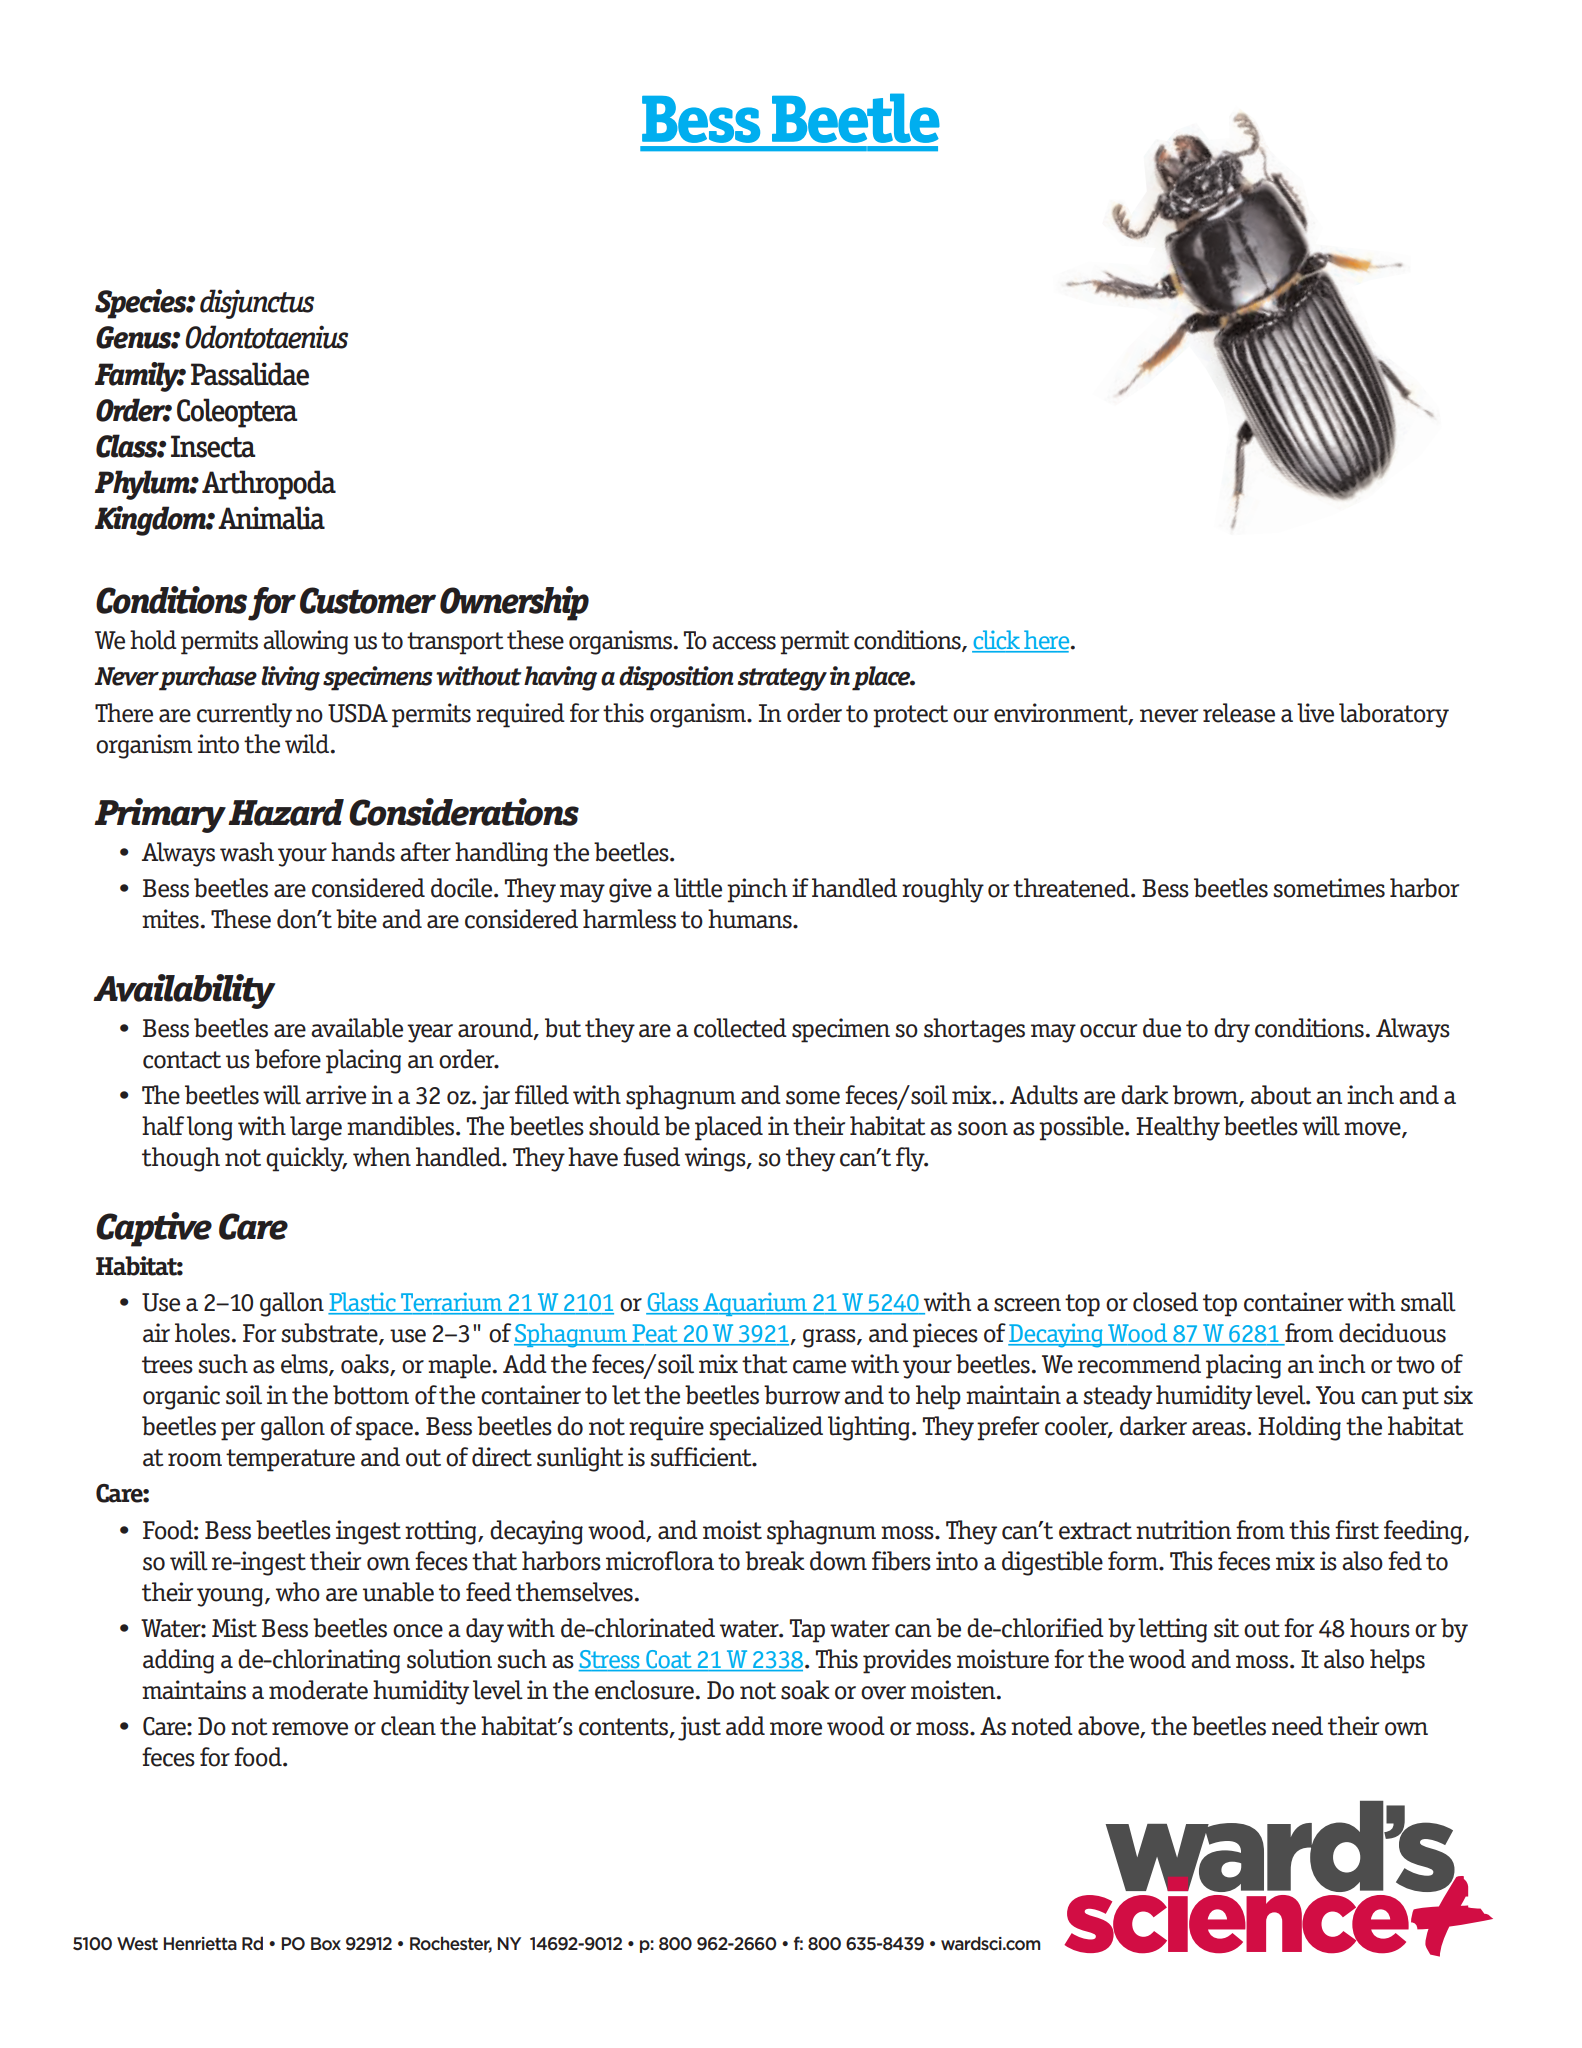  Describe the element at coordinates (305, 1365) in the screenshot. I see `elms` at that location.
